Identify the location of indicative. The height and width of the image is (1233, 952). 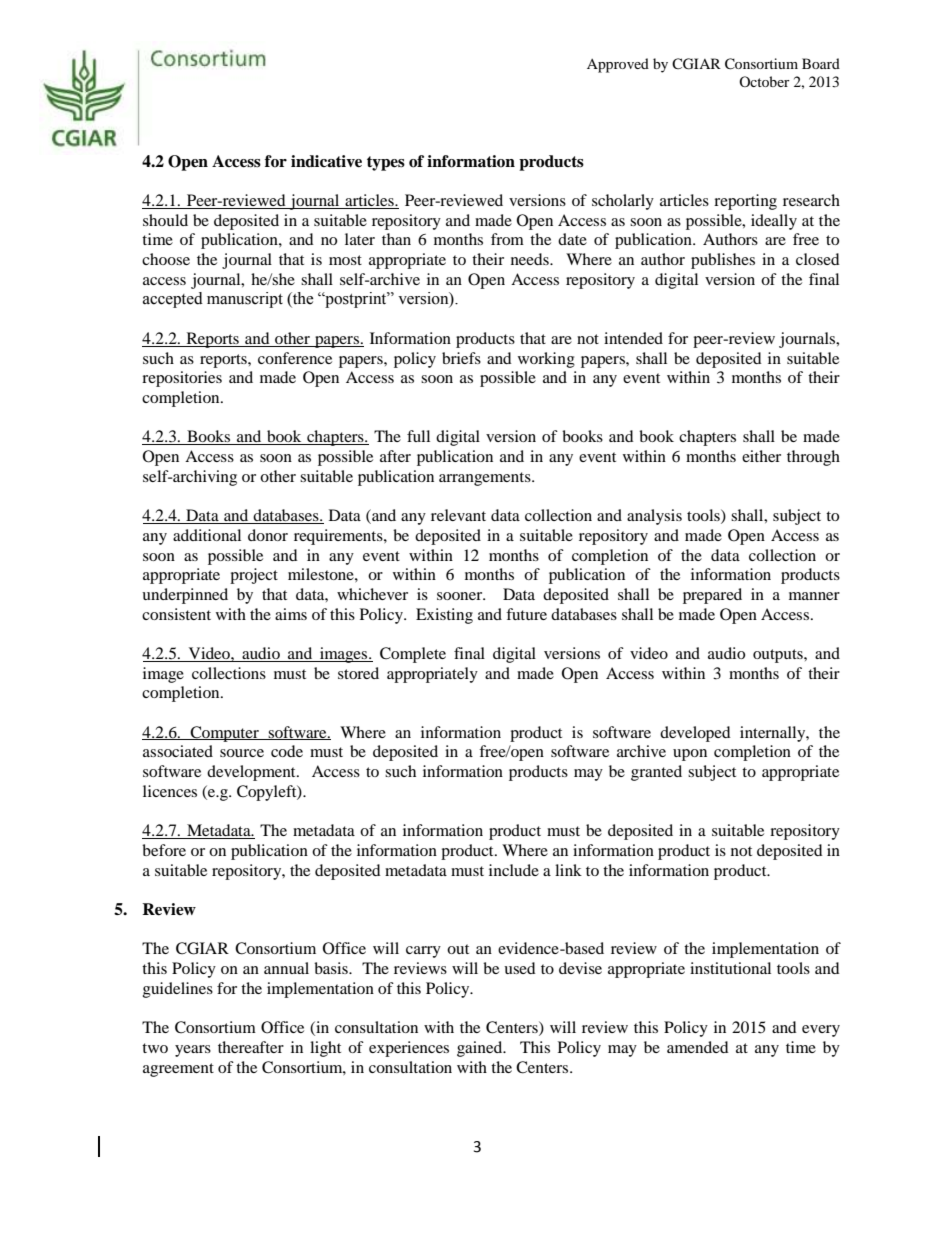
(326, 161).
